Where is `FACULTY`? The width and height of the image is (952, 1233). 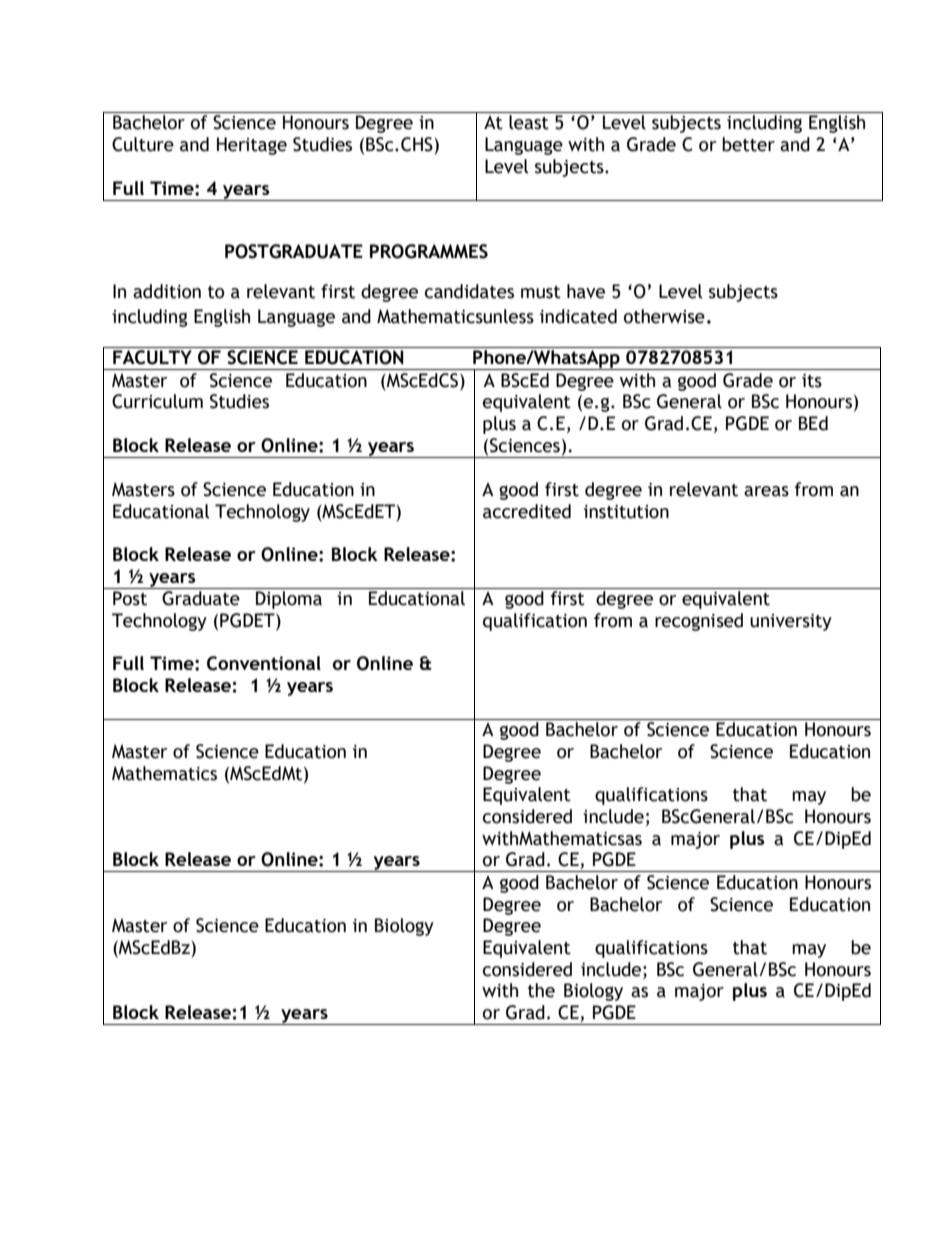
FACULTY is located at coordinates (152, 357).
